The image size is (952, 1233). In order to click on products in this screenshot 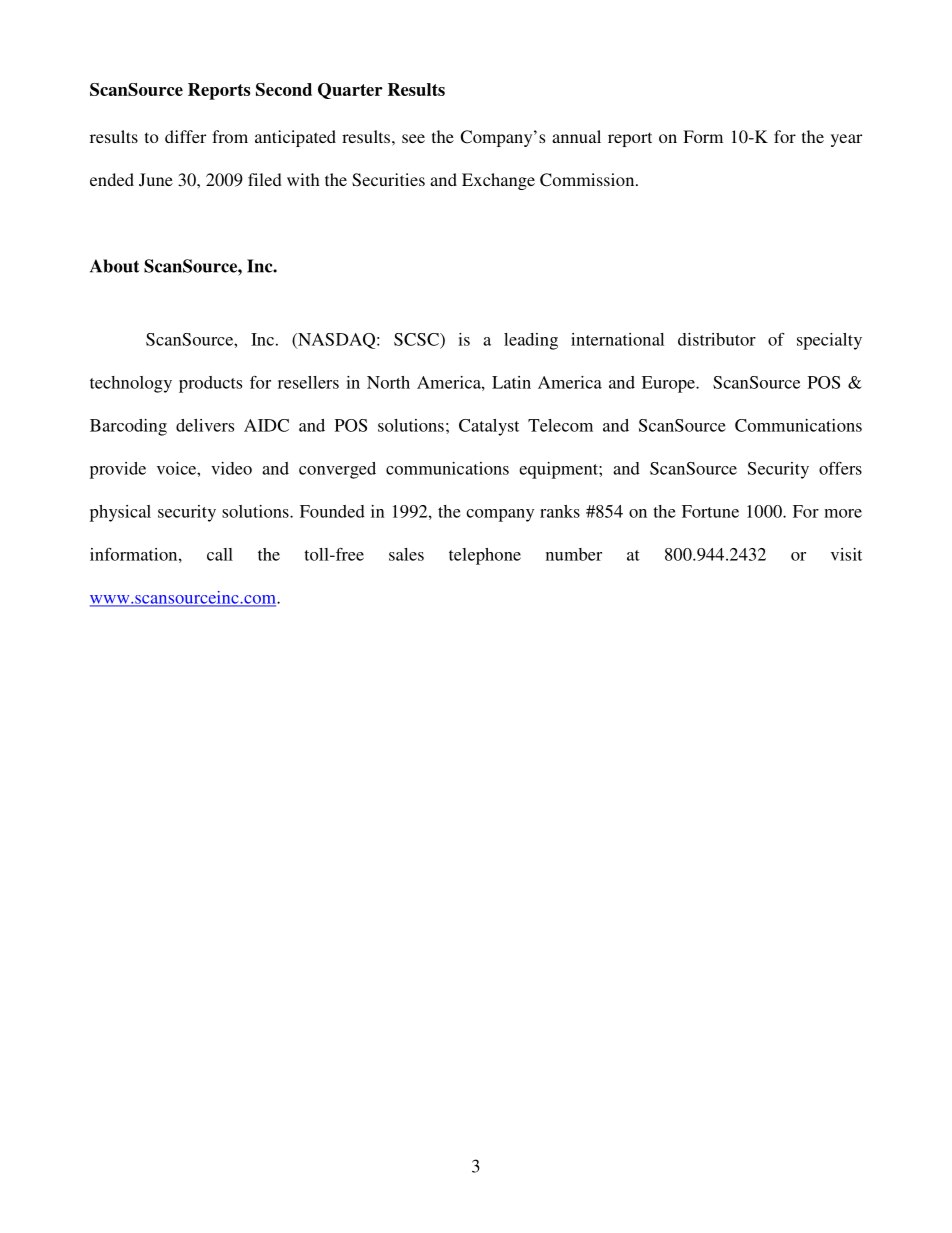, I will do `click(210, 384)`.
